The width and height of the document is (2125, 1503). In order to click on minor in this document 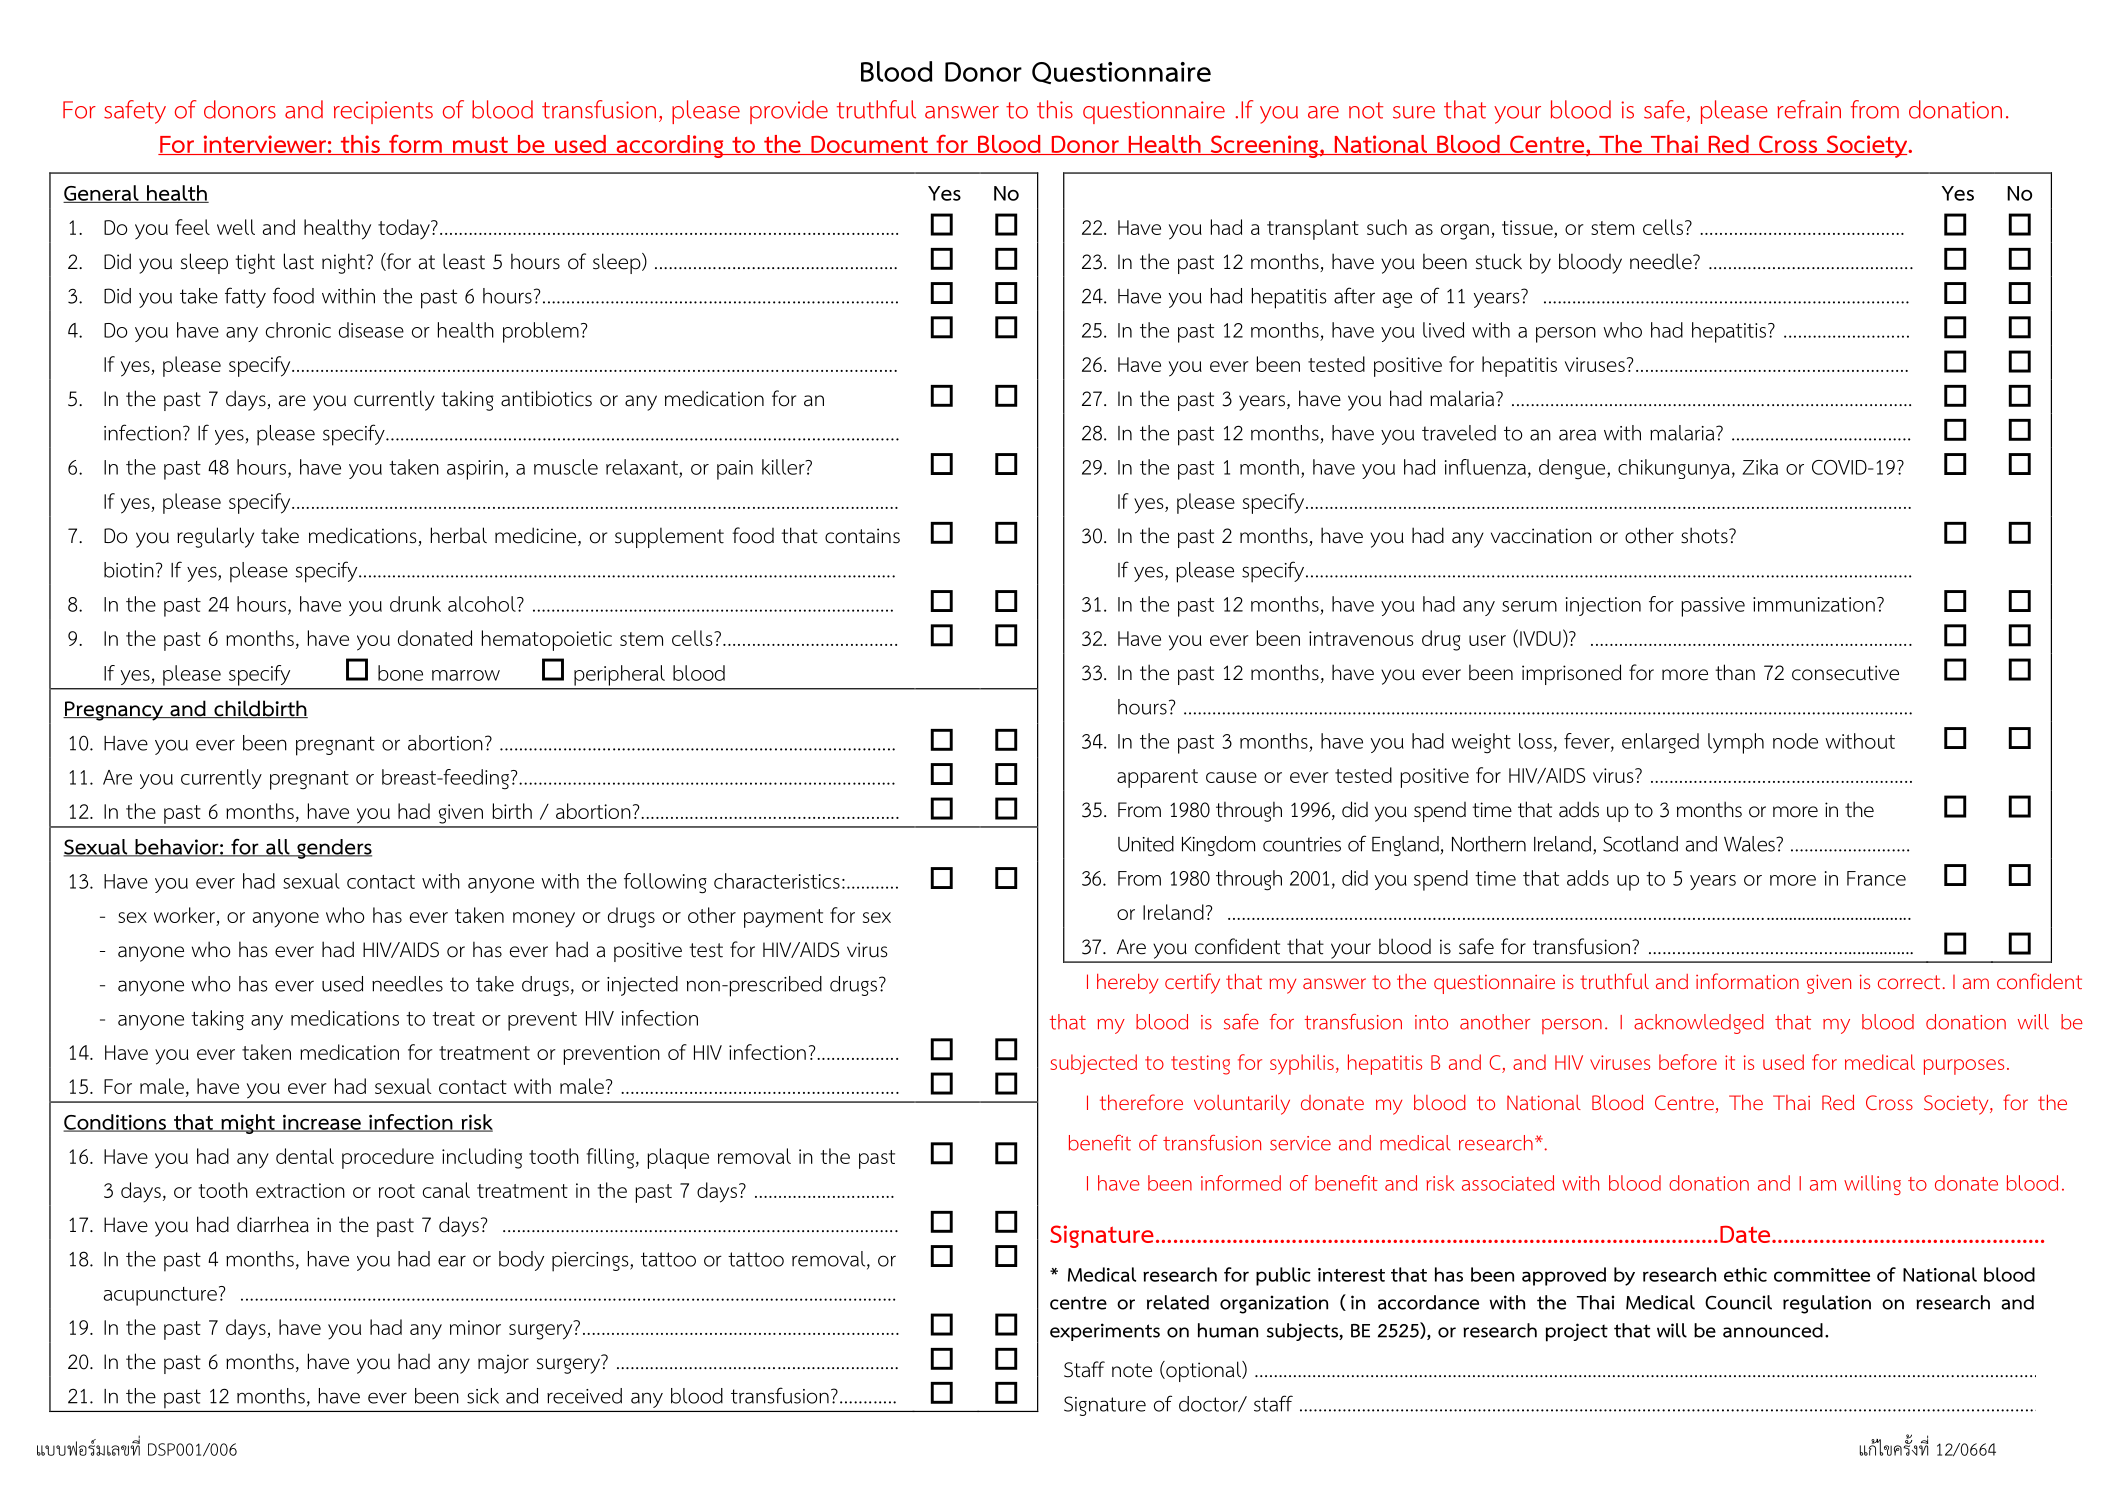, I will do `click(475, 1327)`.
